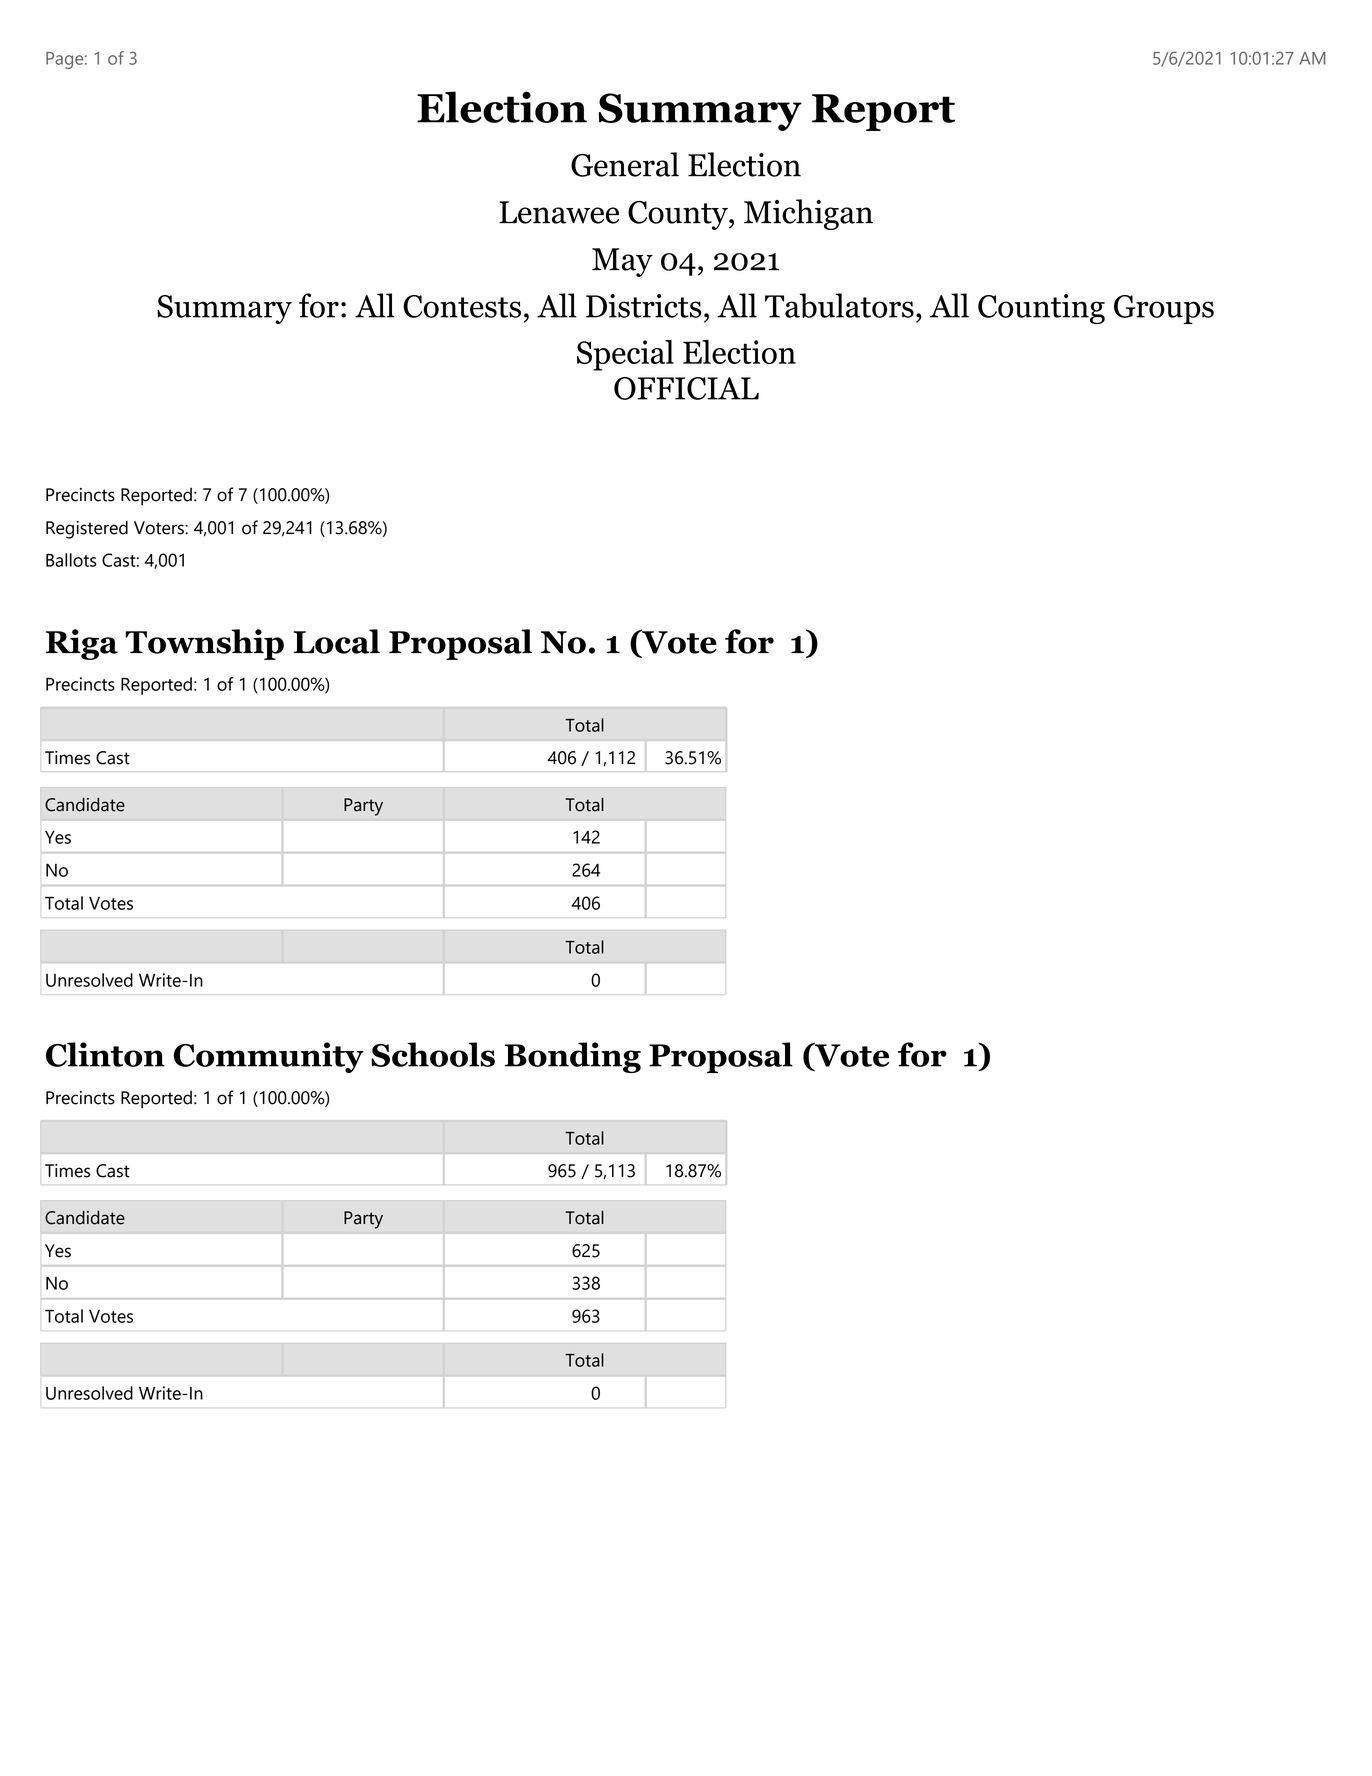 This document has width=1372, height=1776. What do you see at coordinates (336, 641) in the document?
I see `Local` at bounding box center [336, 641].
